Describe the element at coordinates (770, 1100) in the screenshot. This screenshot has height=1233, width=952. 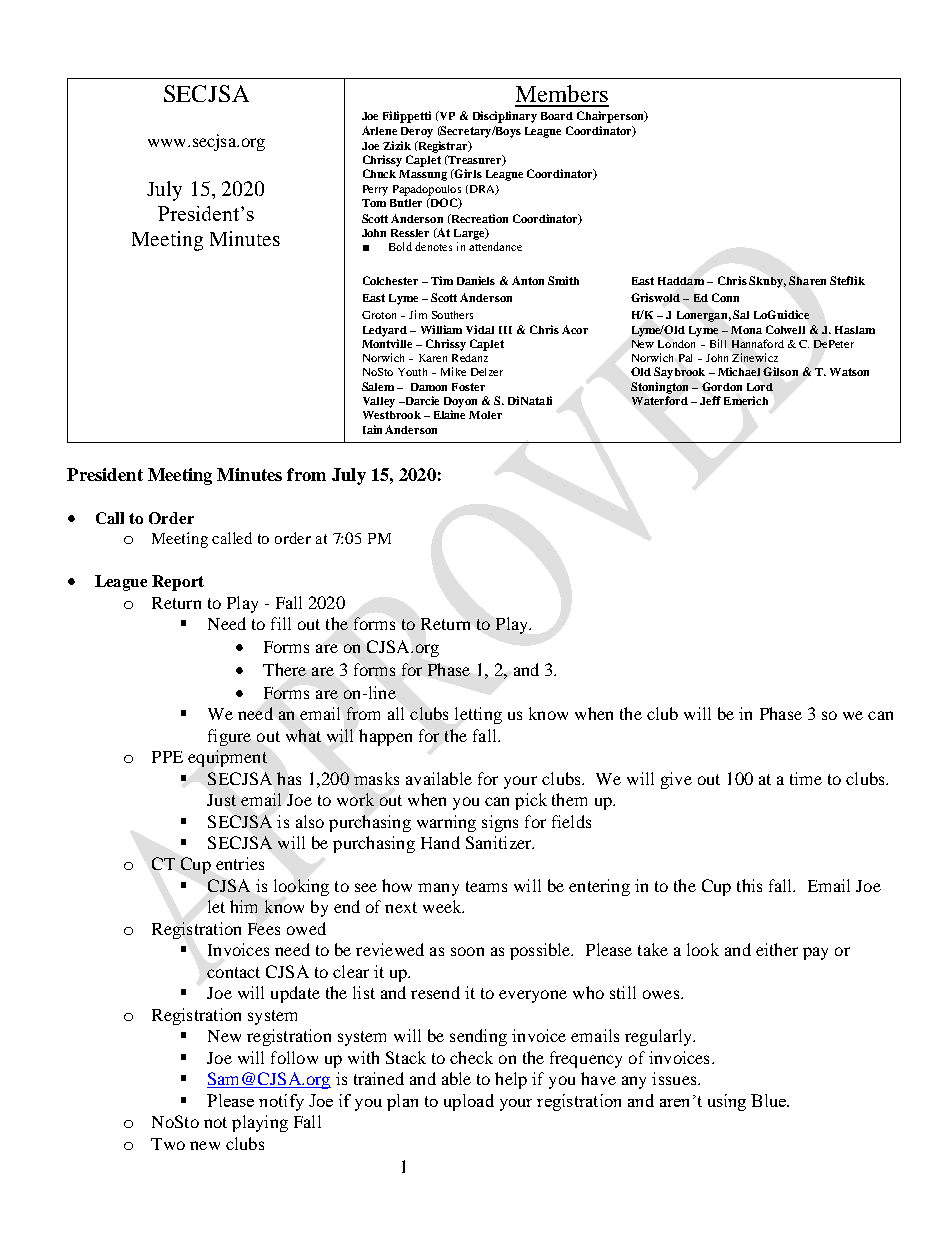
I see `Blue` at that location.
